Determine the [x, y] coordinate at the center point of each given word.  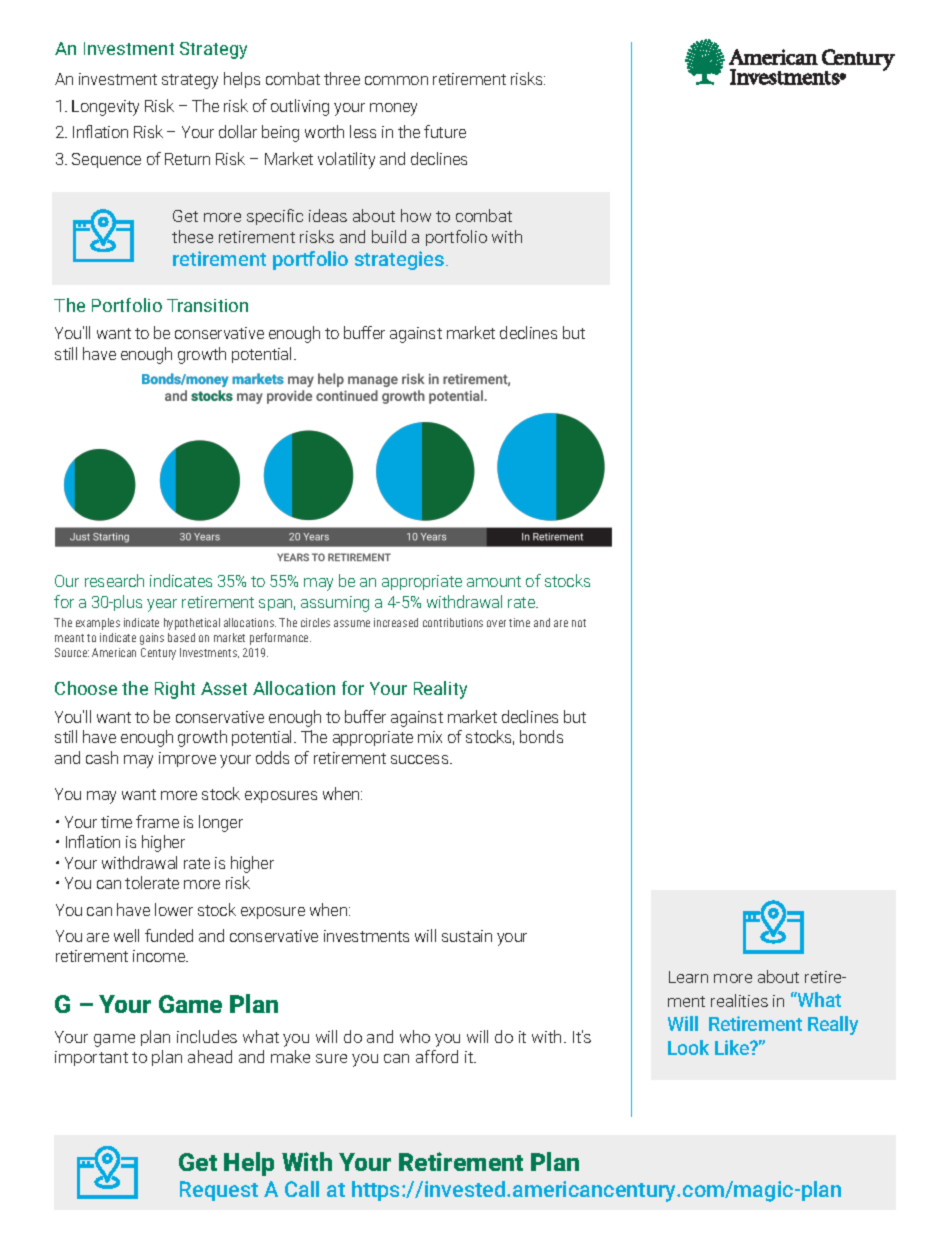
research [114, 580]
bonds [541, 736]
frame [157, 821]
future [445, 131]
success [421, 759]
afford [437, 1056]
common [396, 80]
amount [494, 581]
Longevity [105, 108]
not [579, 623]
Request [219, 1191]
